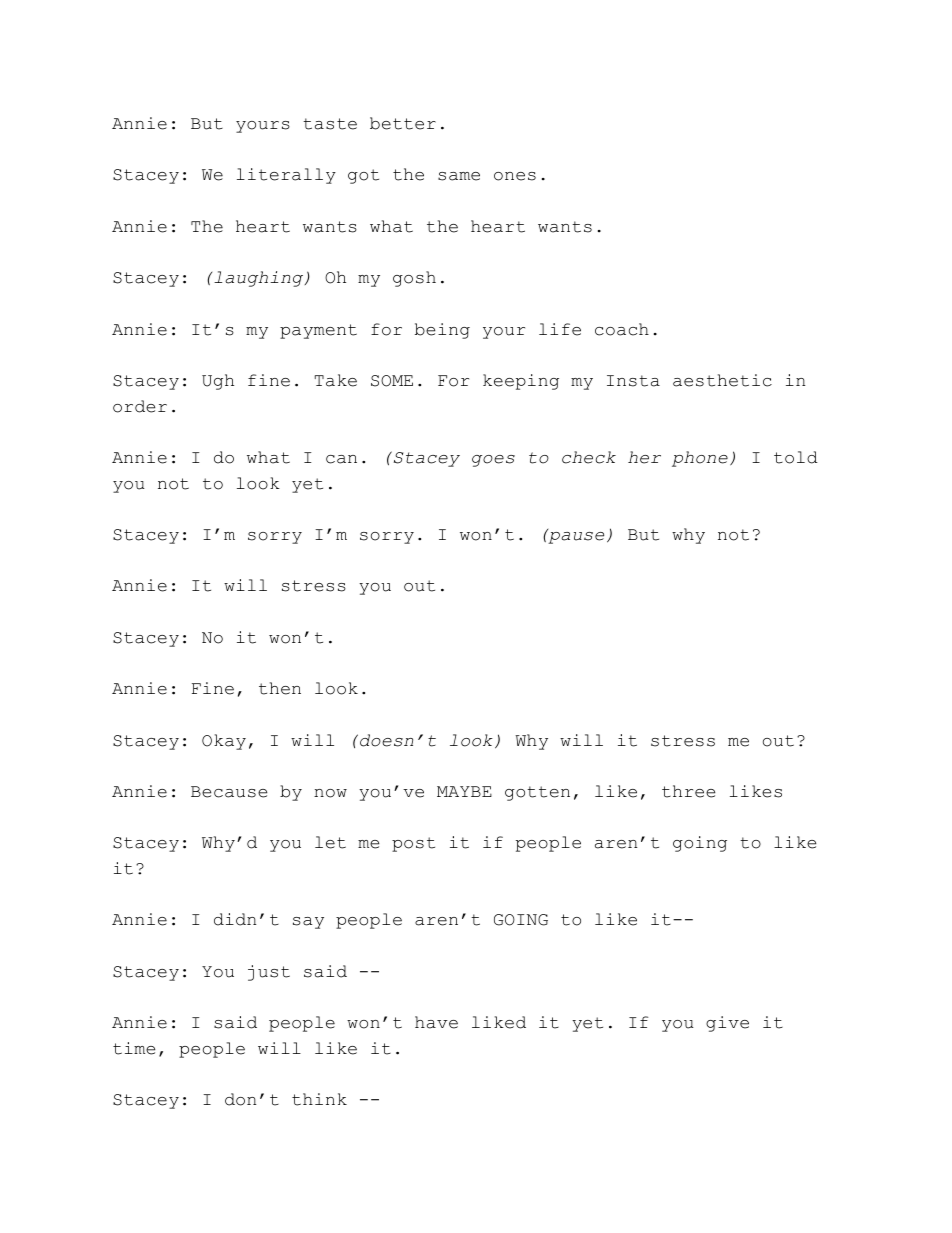  I want to click on aesthetic, so click(722, 380).
